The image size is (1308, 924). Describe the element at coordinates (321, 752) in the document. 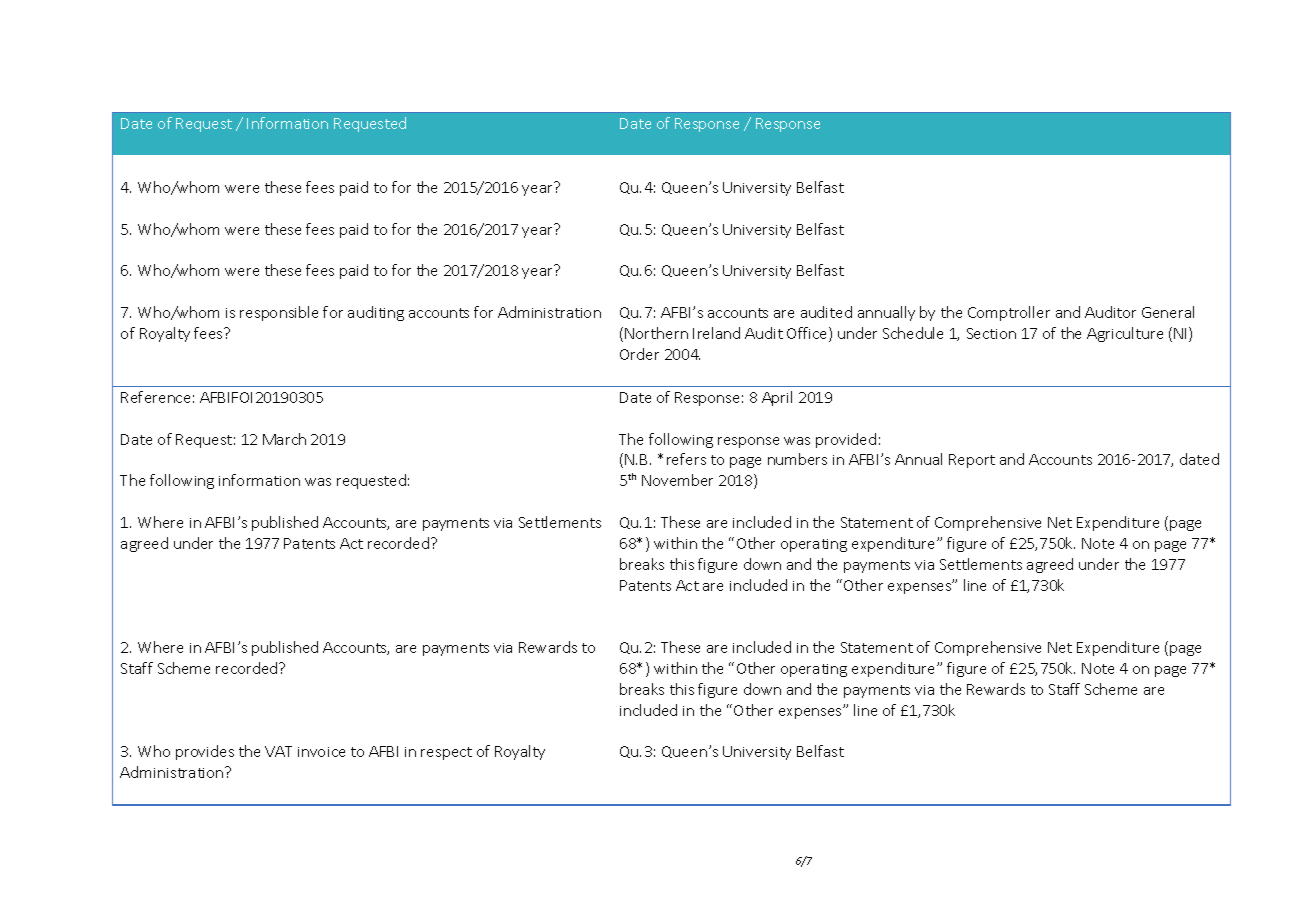

I see `invoice` at that location.
